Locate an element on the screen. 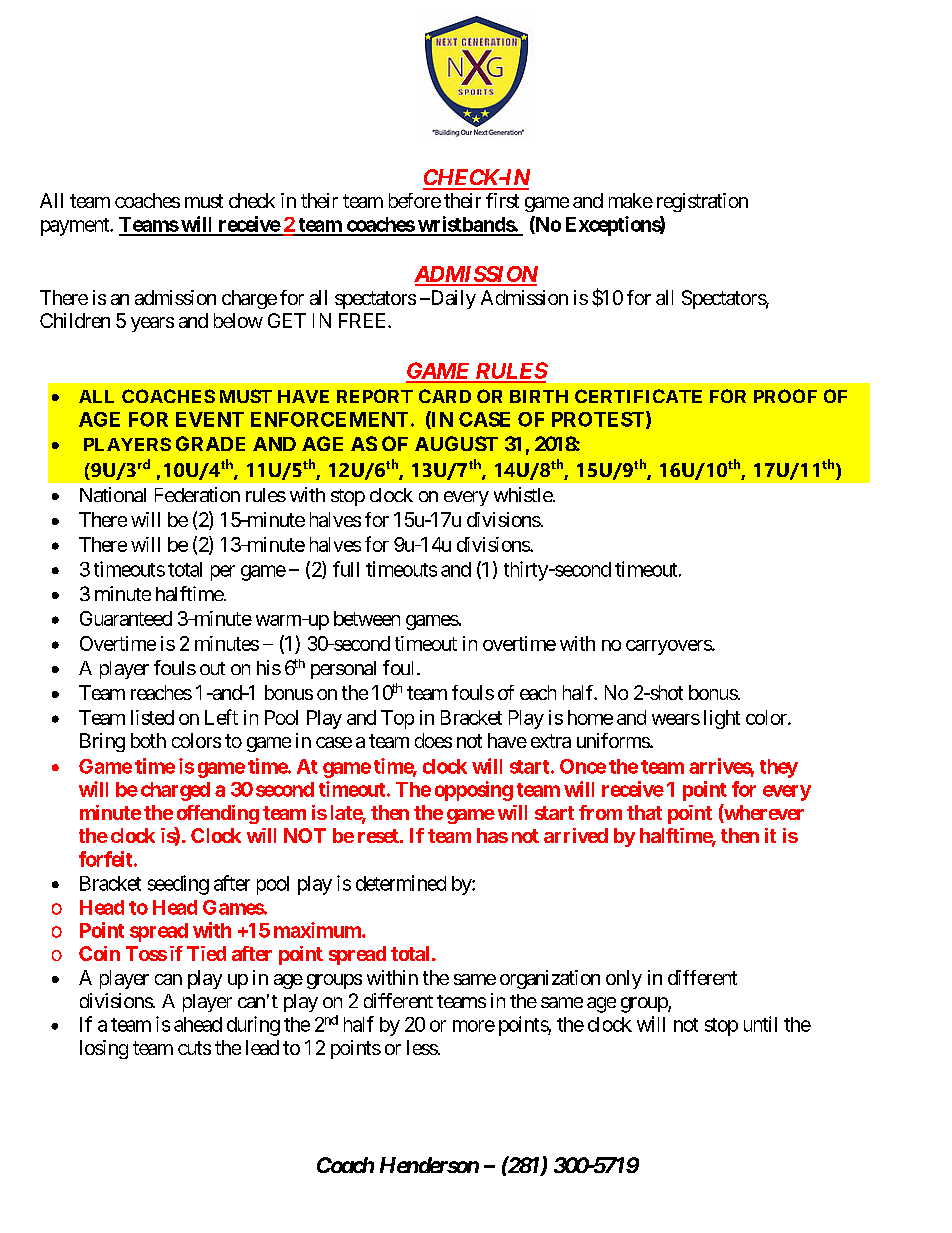 The width and height of the screenshot is (952, 1233). until is located at coordinates (760, 1024).
